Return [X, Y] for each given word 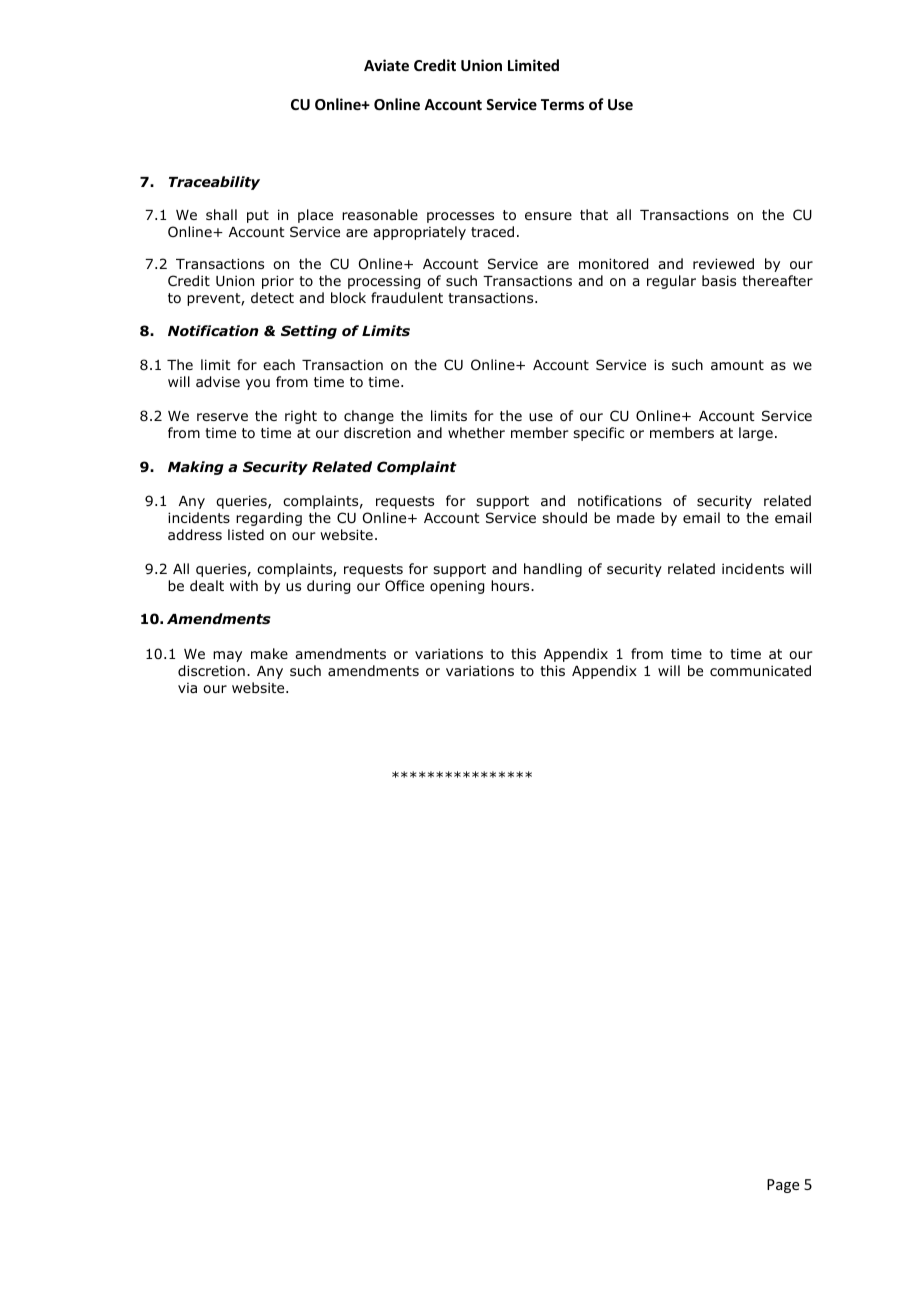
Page [783, 1186]
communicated [760, 670]
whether [476, 432]
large [756, 434]
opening [457, 587]
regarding [269, 519]
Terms [562, 104]
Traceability [214, 183]
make [269, 653]
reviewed [723, 263]
